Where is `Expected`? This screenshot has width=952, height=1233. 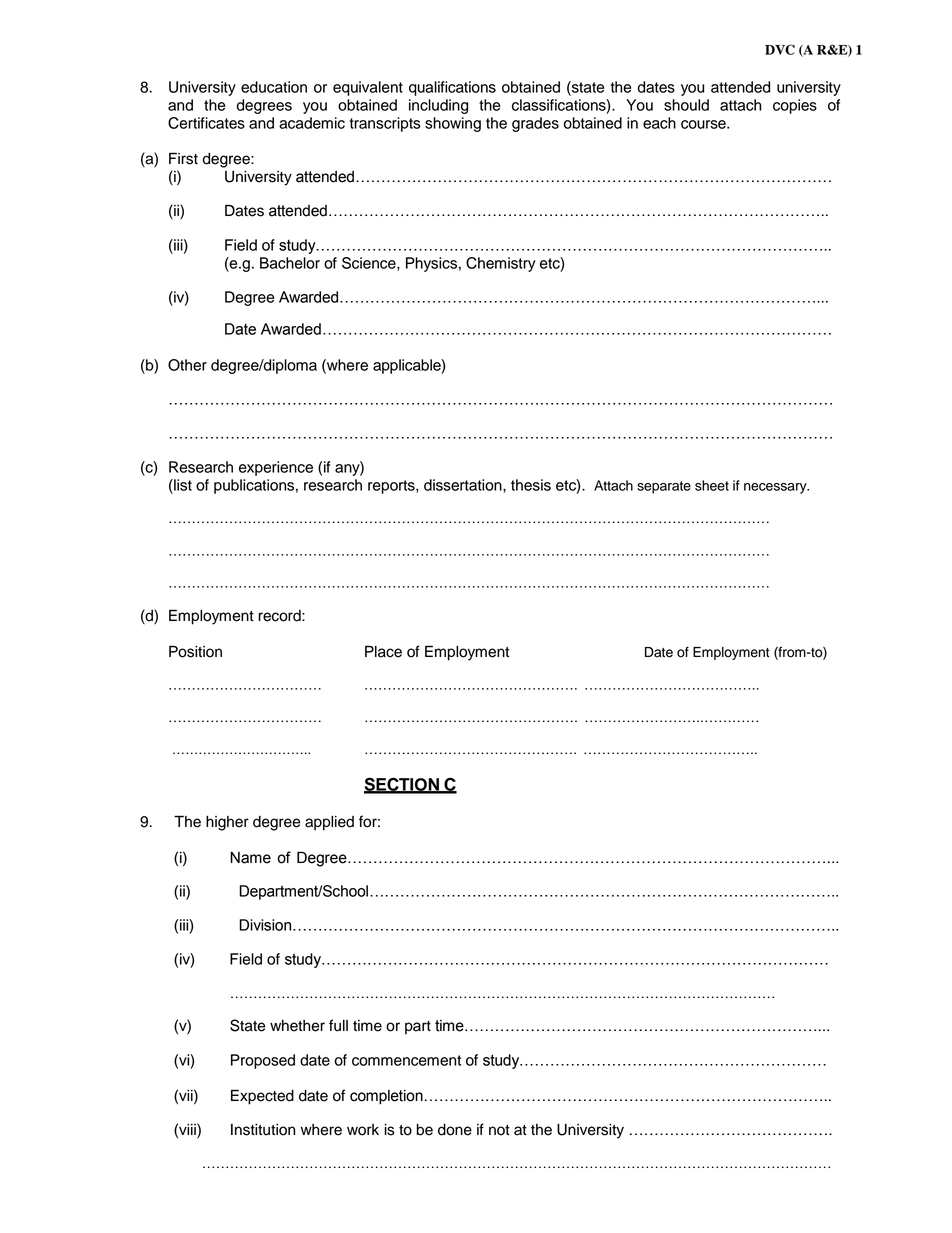 Expected is located at coordinates (262, 1097).
